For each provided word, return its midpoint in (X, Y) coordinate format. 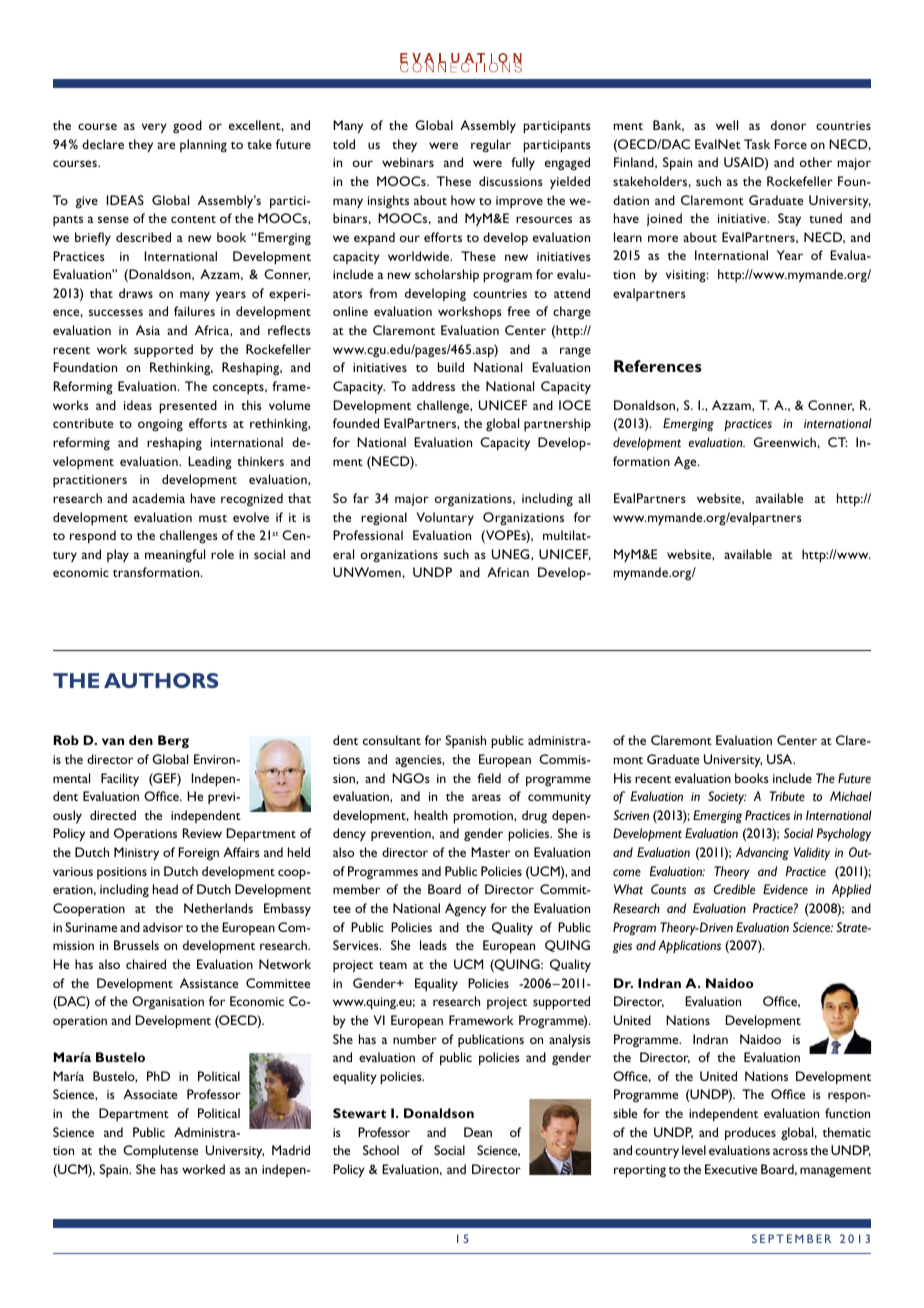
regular (491, 145)
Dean (478, 1132)
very (154, 128)
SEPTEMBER (791, 1238)
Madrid (291, 1150)
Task (757, 144)
